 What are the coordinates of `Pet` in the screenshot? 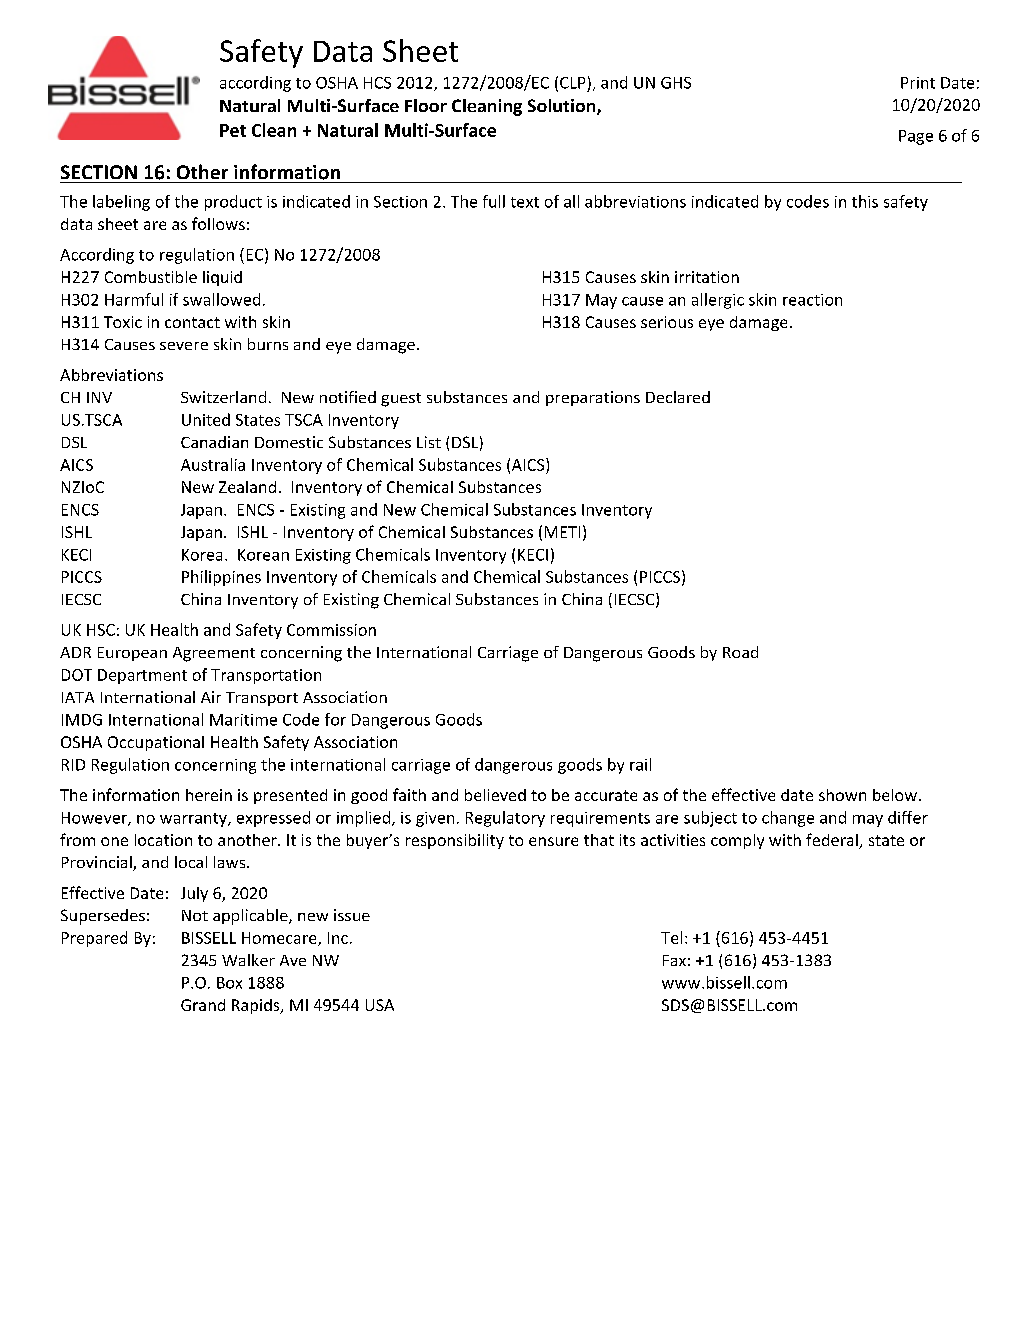 It's located at (233, 130).
